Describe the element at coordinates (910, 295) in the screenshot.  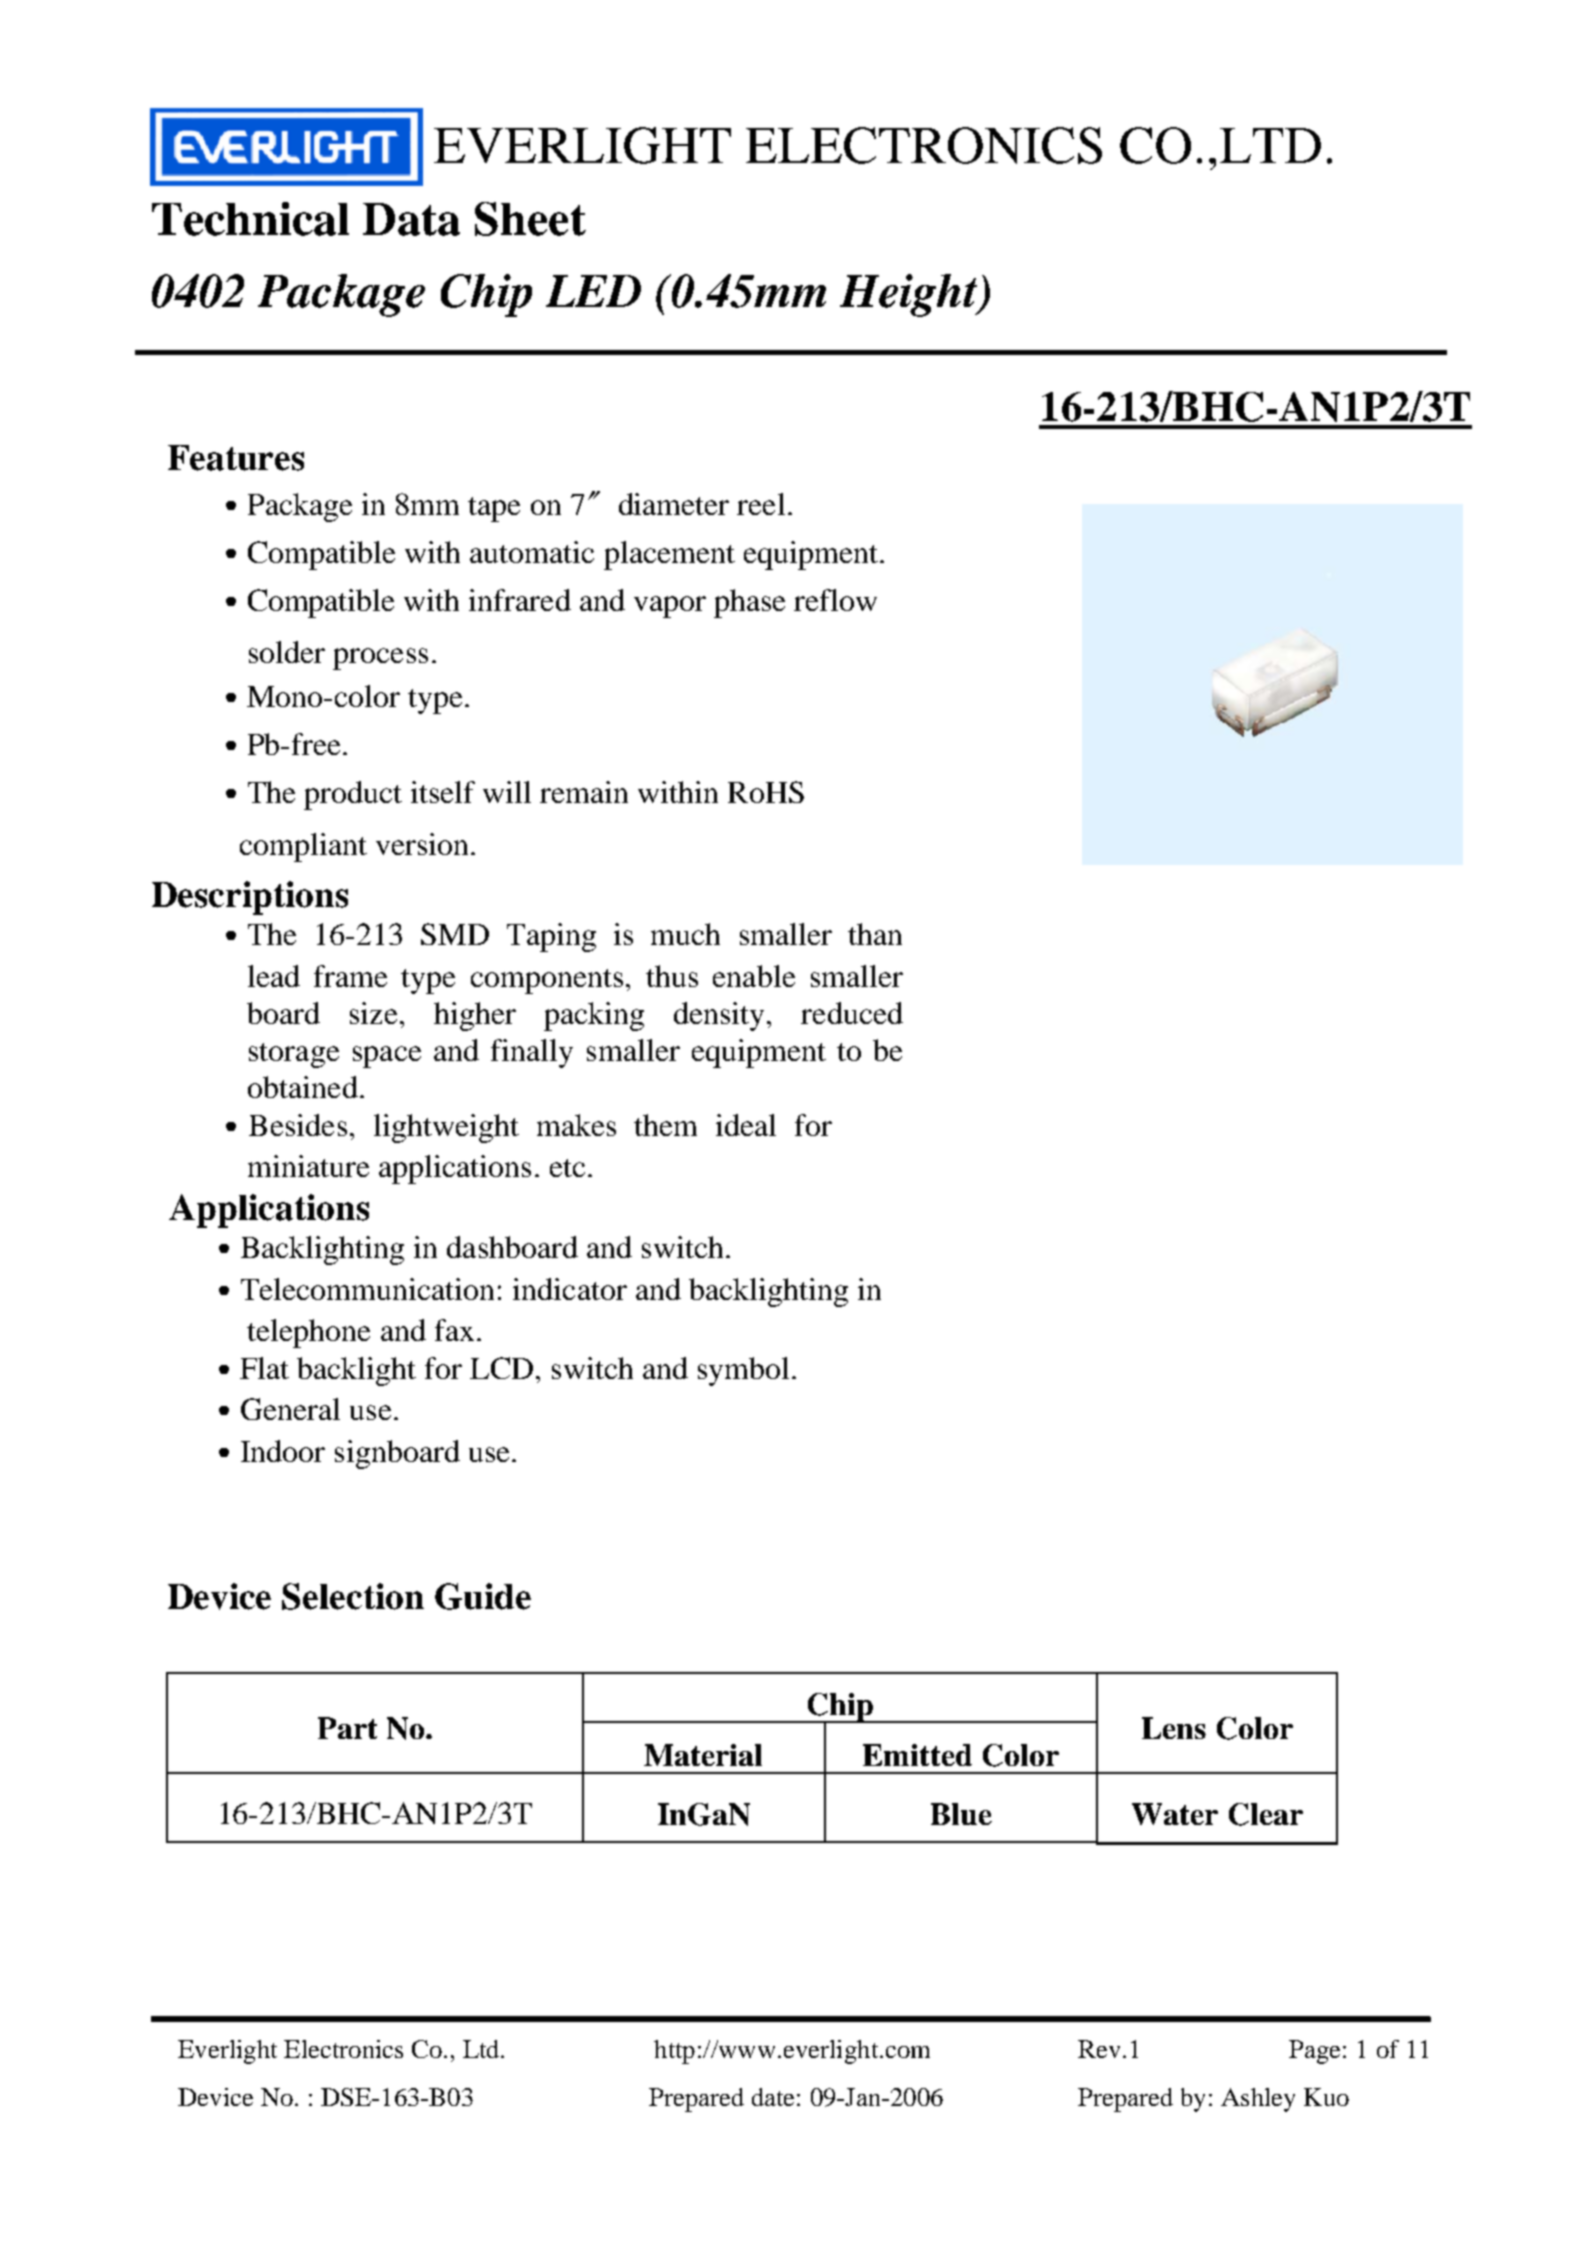
I see `Height` at that location.
